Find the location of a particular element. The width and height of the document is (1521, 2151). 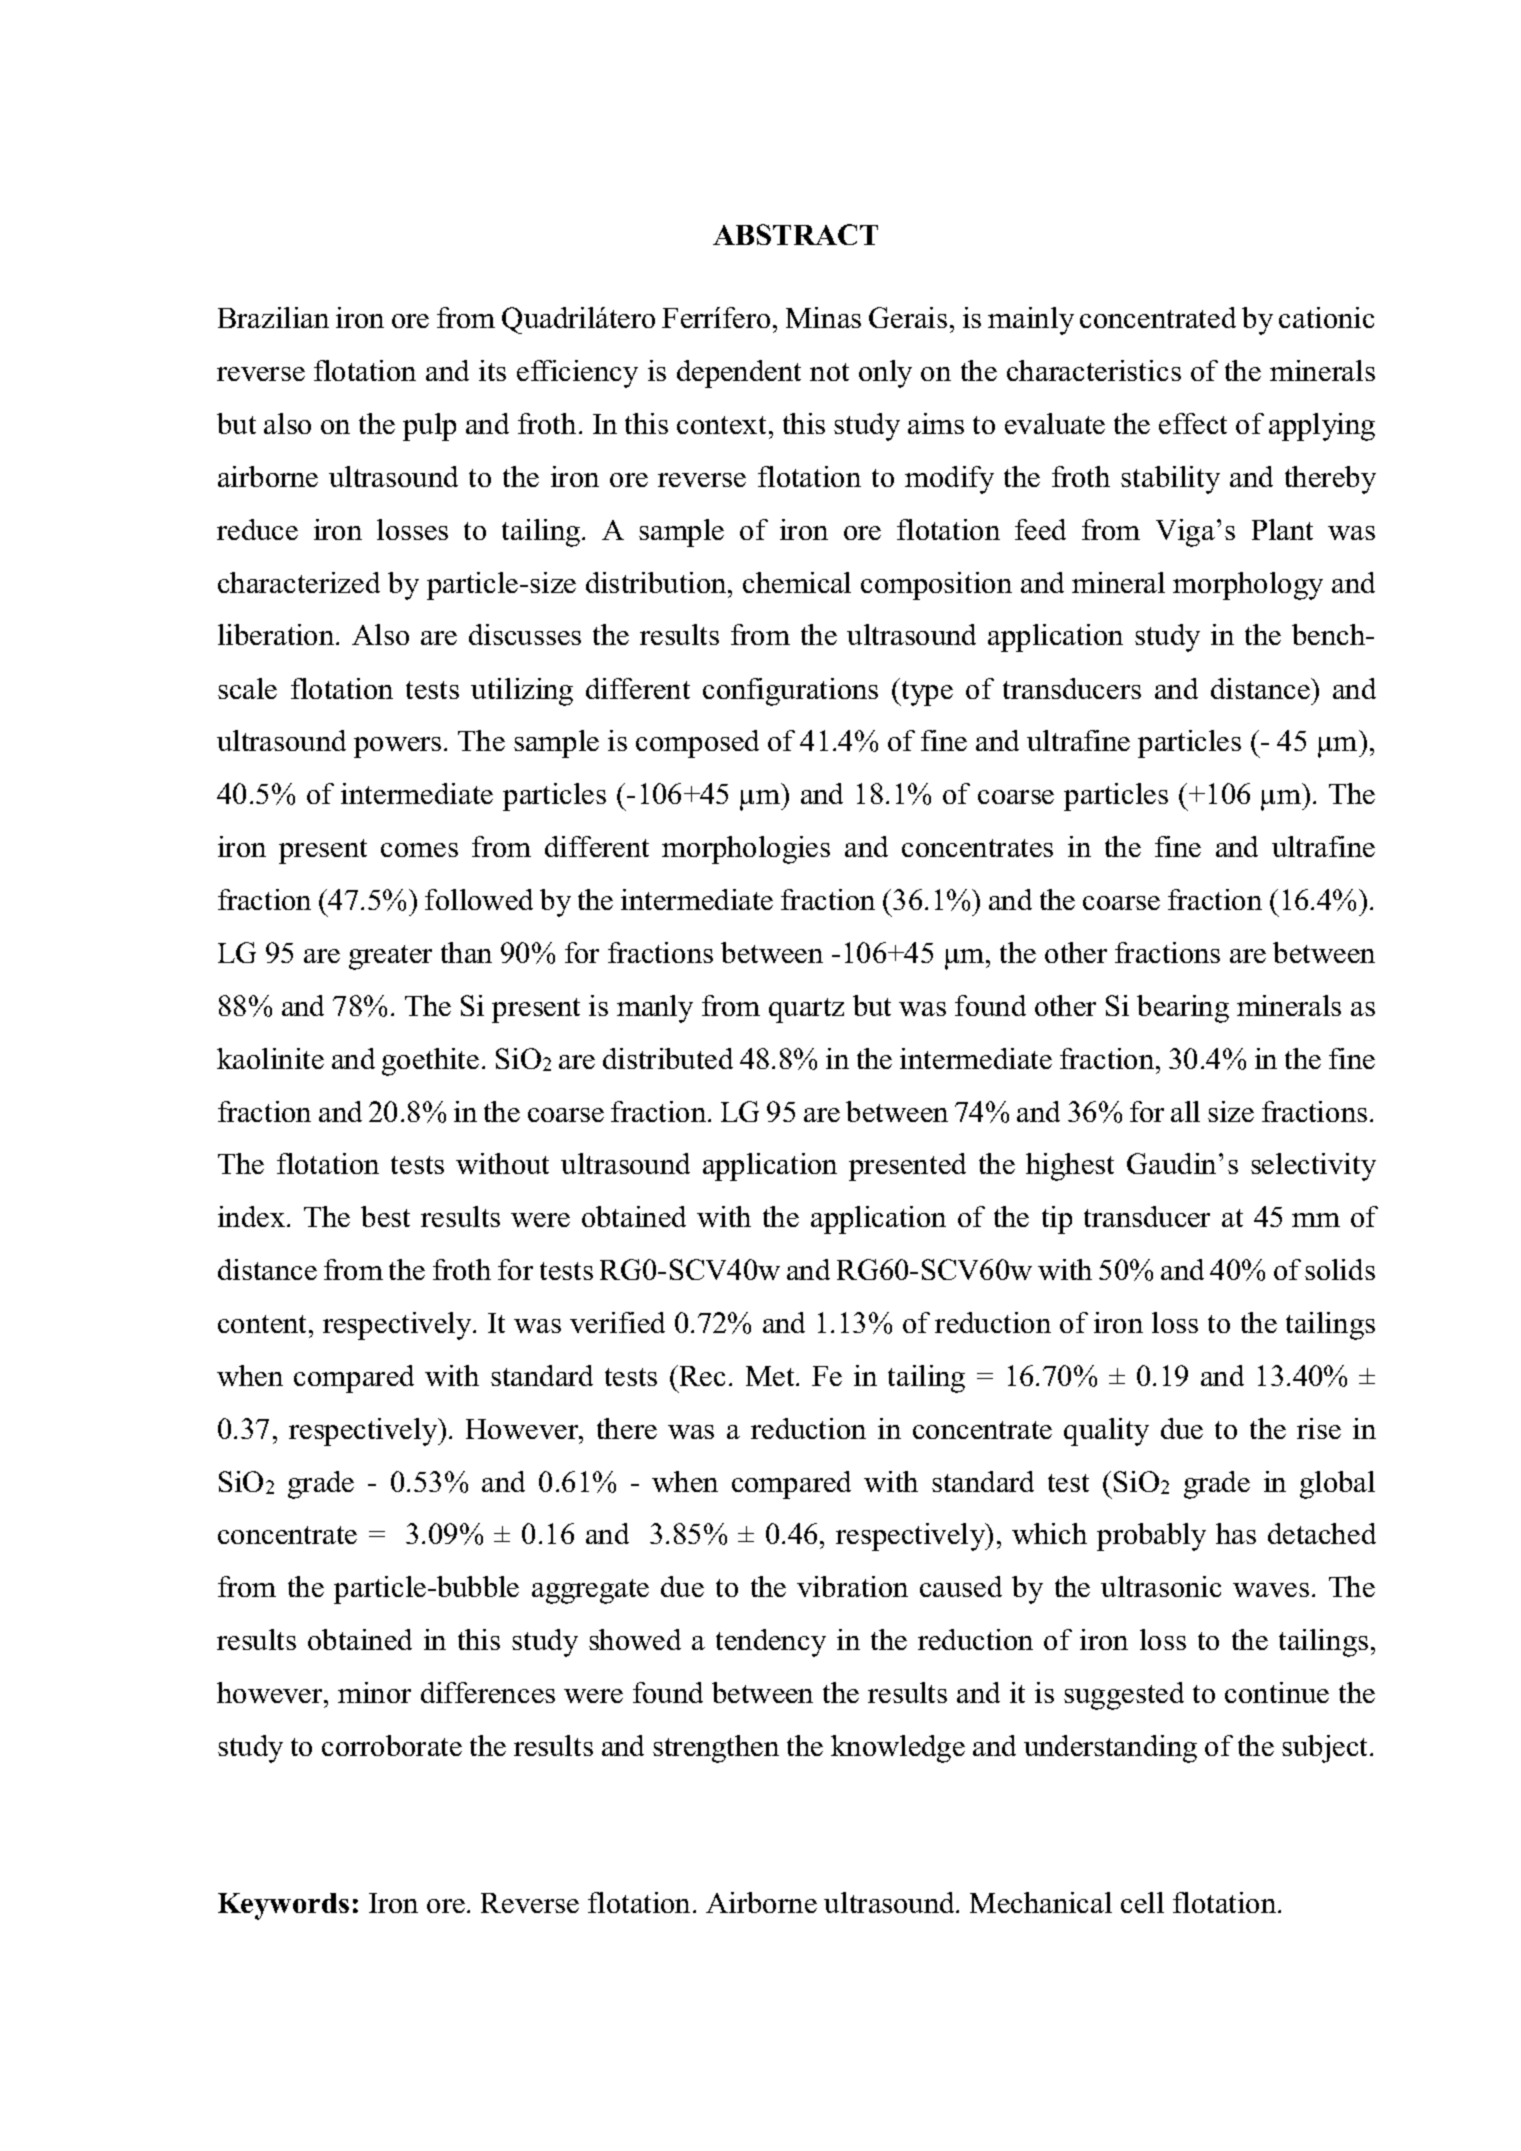

Keywords is located at coordinates (283, 1906).
